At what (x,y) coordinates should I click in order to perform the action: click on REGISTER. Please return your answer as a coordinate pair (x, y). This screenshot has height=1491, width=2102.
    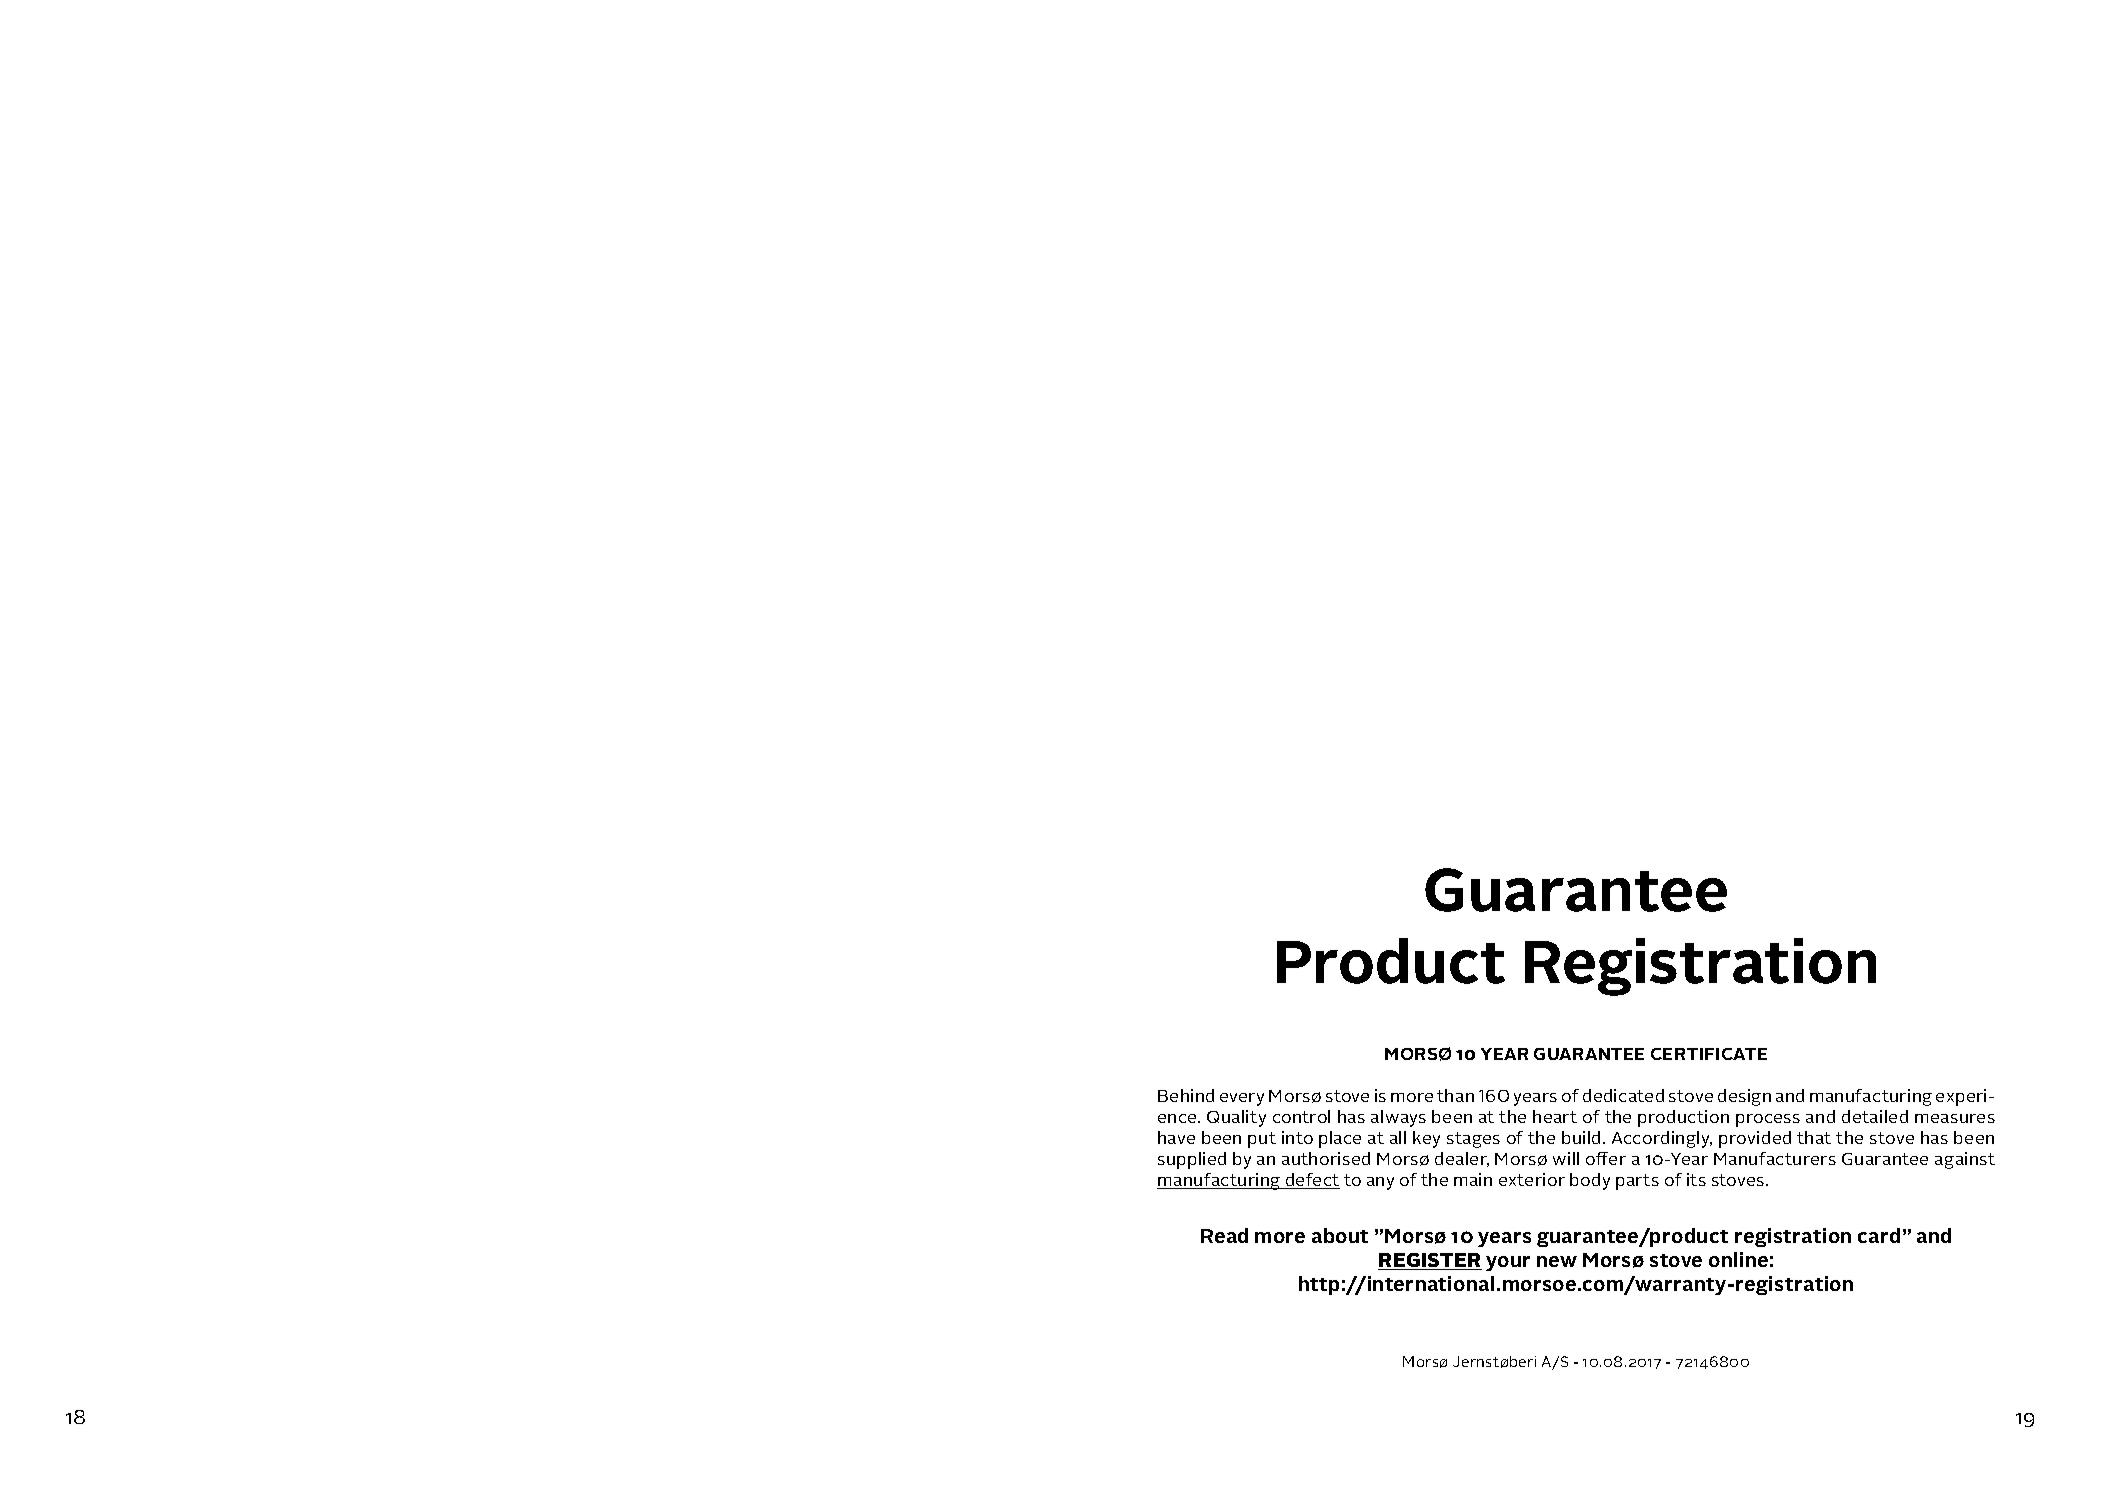
    Looking at the image, I should click on (1430, 1261).
